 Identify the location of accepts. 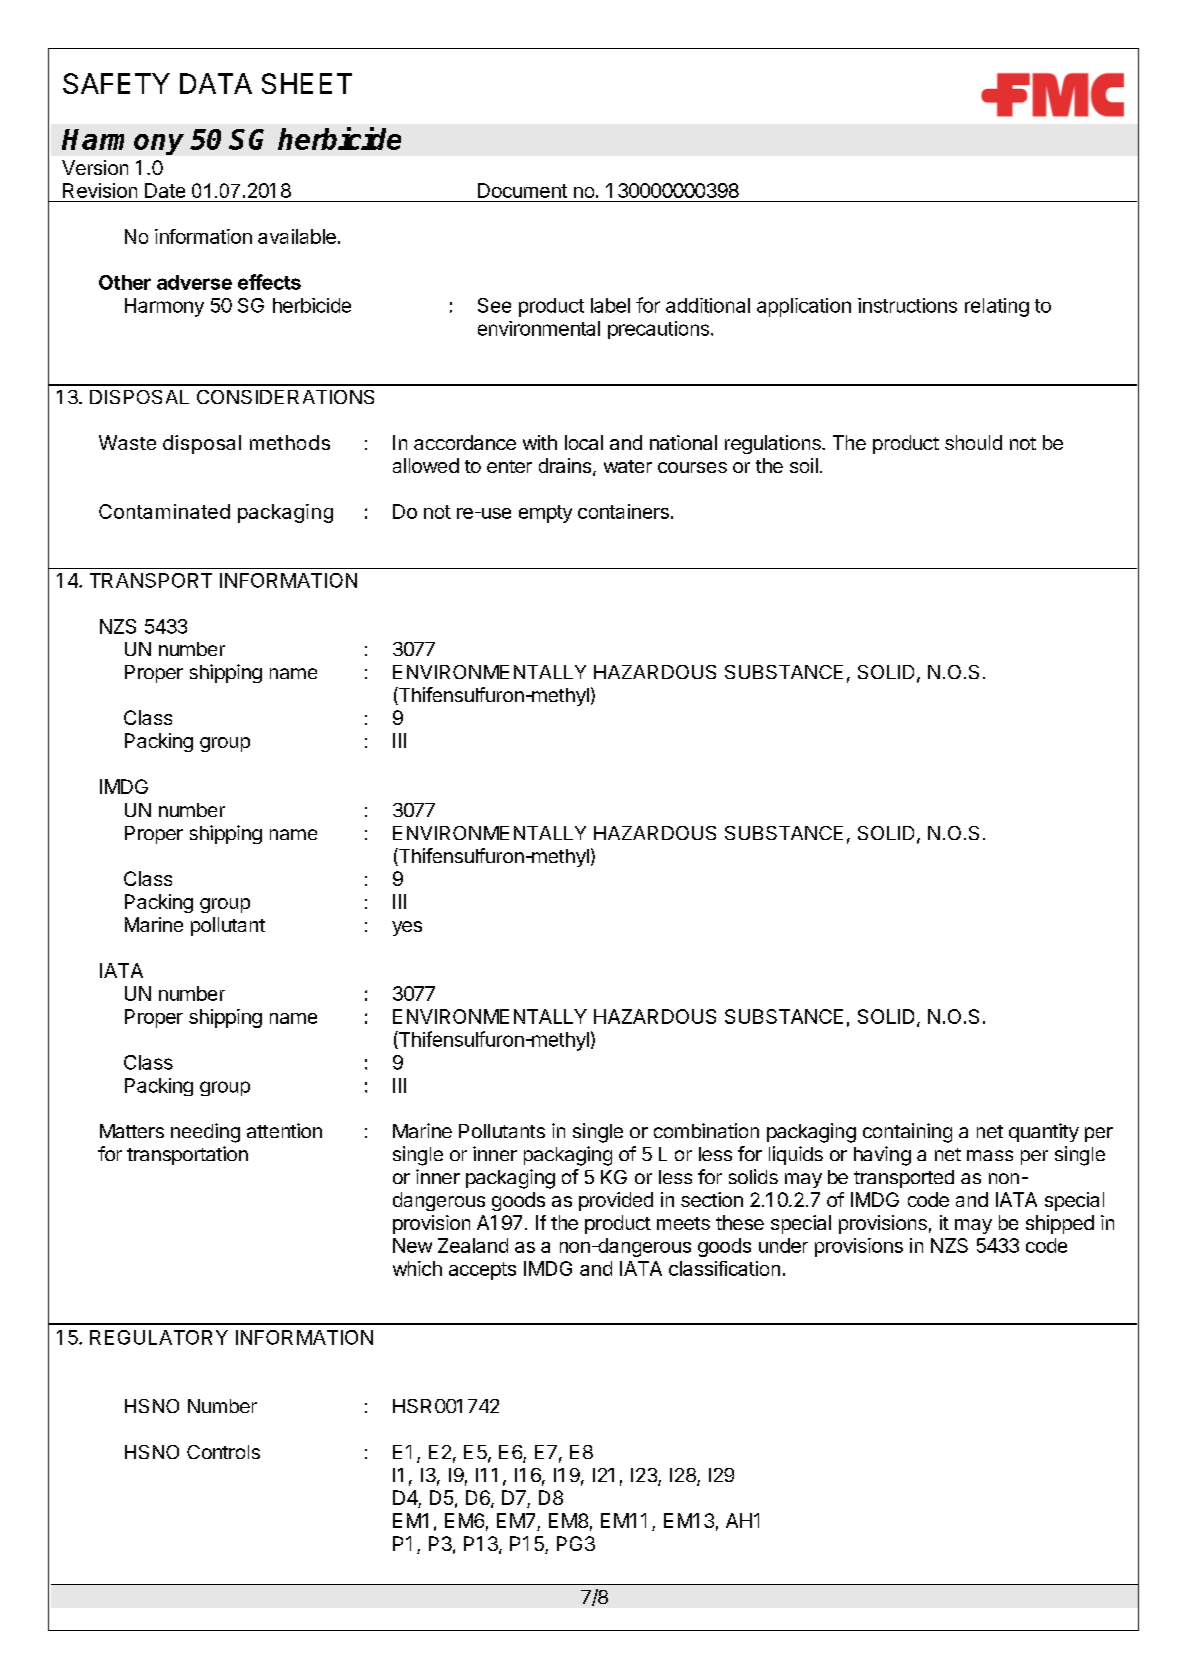
(482, 1271).
